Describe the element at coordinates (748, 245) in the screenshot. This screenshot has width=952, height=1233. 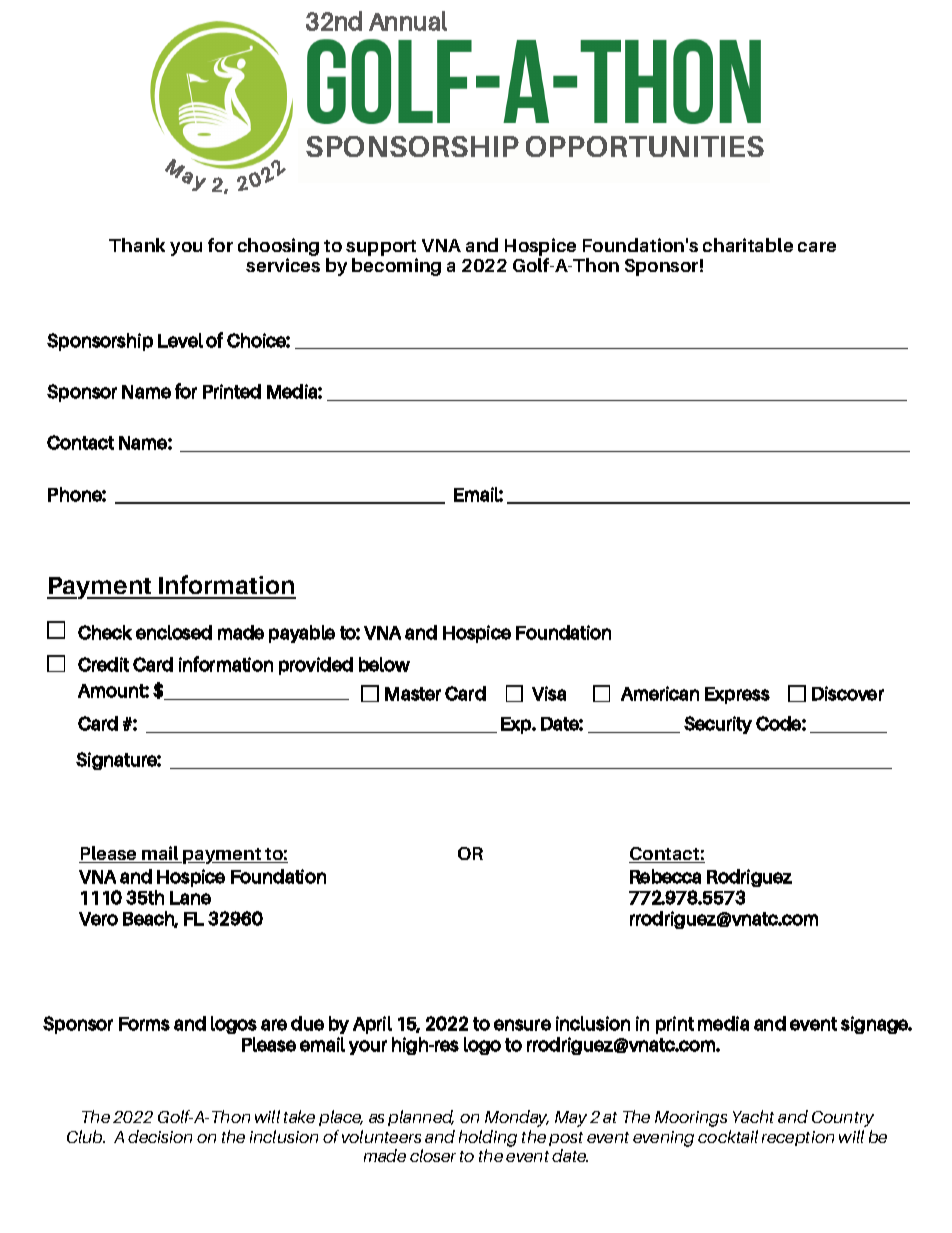
I see `charitable` at that location.
